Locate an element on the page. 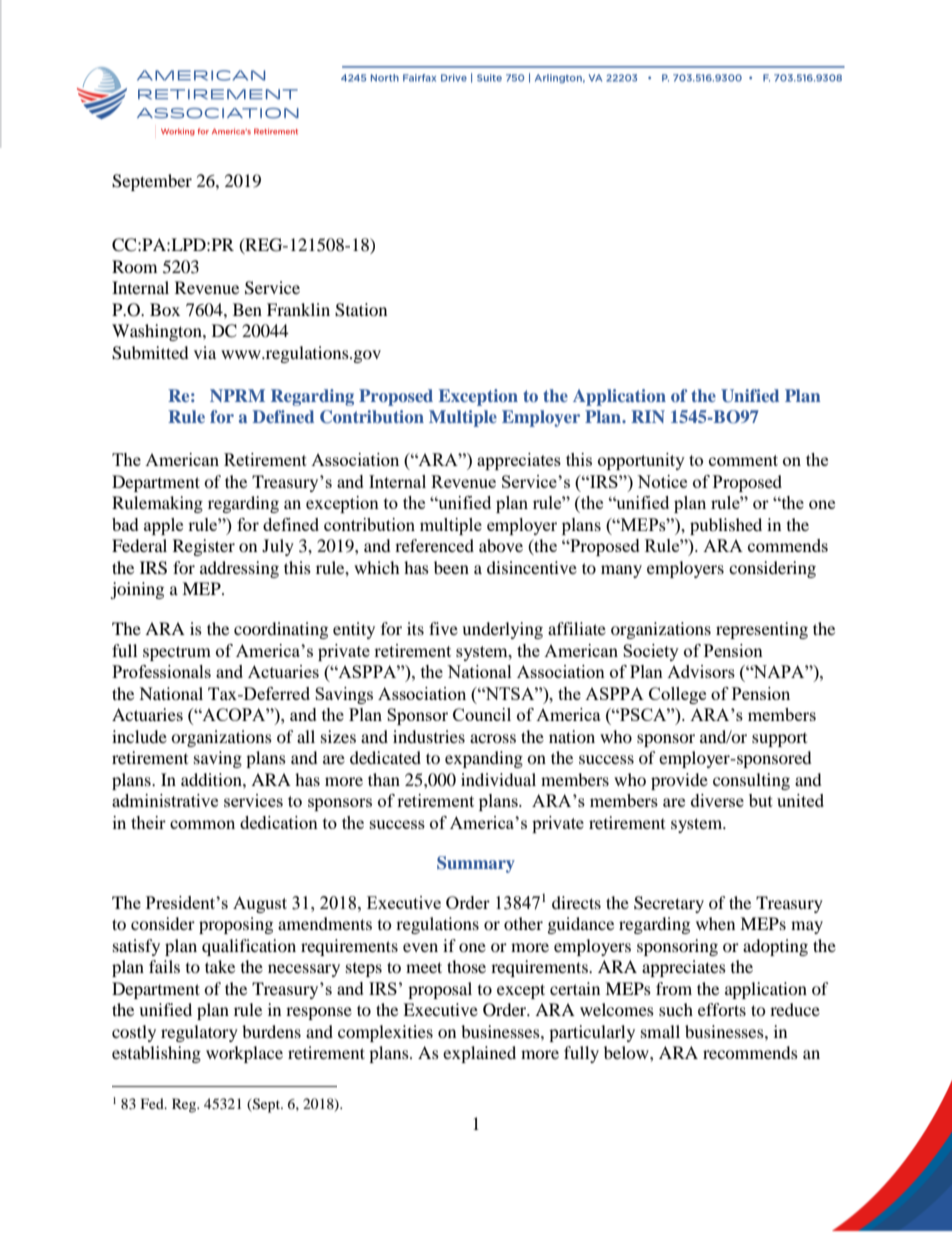  Advisors is located at coordinates (701, 671).
